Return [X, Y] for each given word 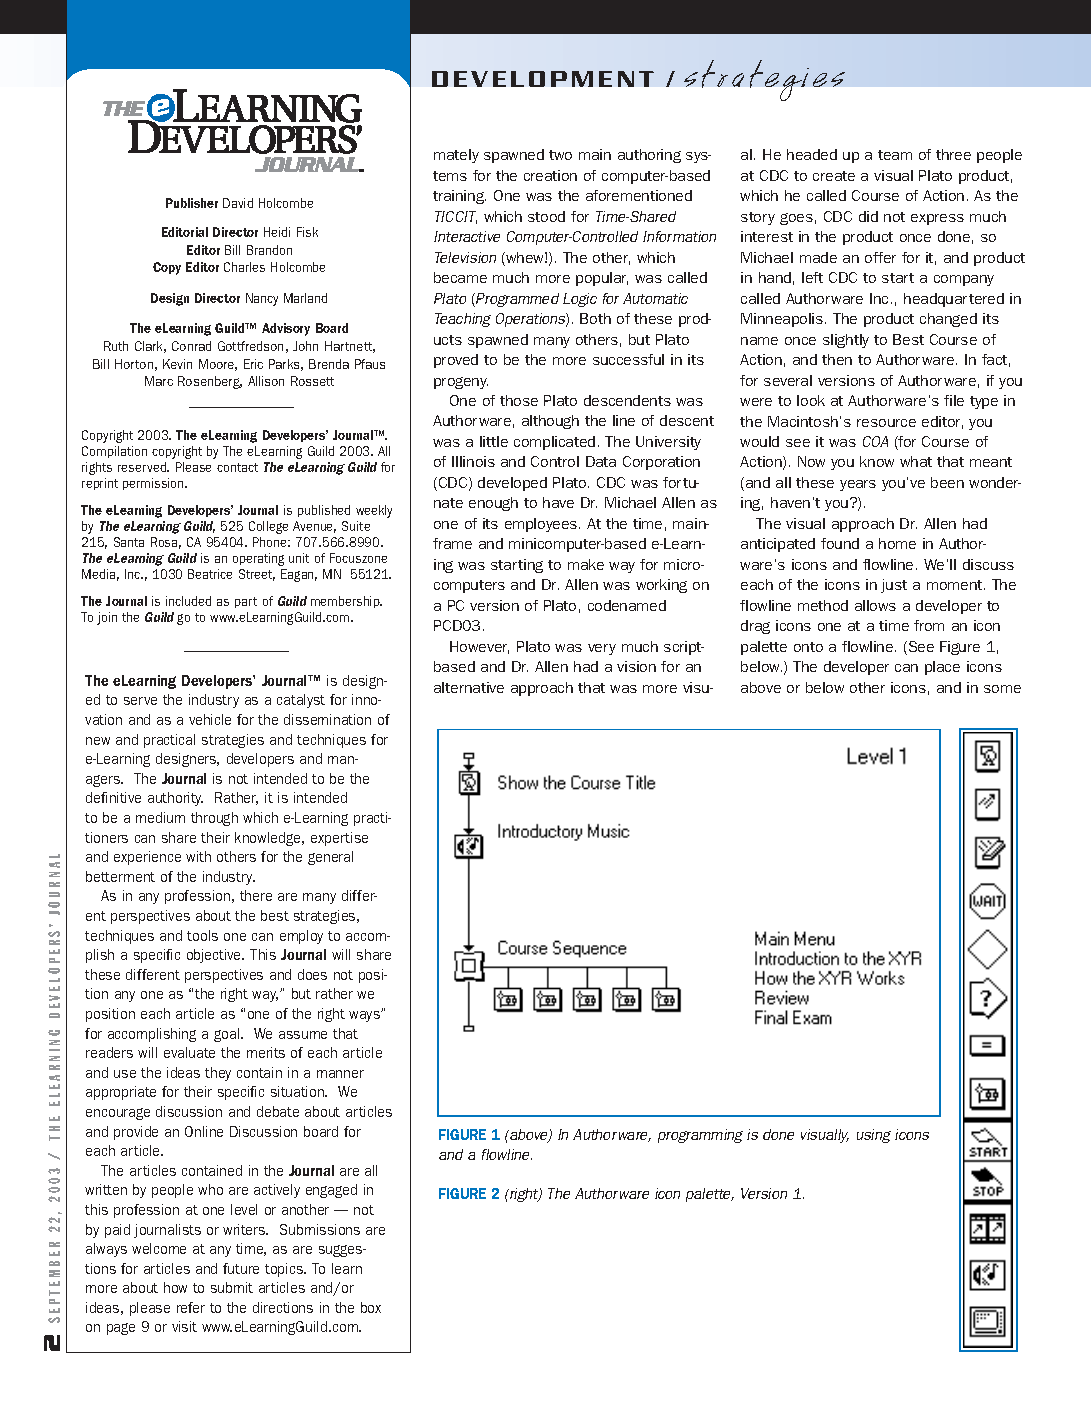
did [868, 216]
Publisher [192, 203]
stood [546, 216]
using [874, 1136]
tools [202, 935]
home [897, 543]
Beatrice [210, 574]
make [586, 564]
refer [191, 1307]
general [330, 858]
